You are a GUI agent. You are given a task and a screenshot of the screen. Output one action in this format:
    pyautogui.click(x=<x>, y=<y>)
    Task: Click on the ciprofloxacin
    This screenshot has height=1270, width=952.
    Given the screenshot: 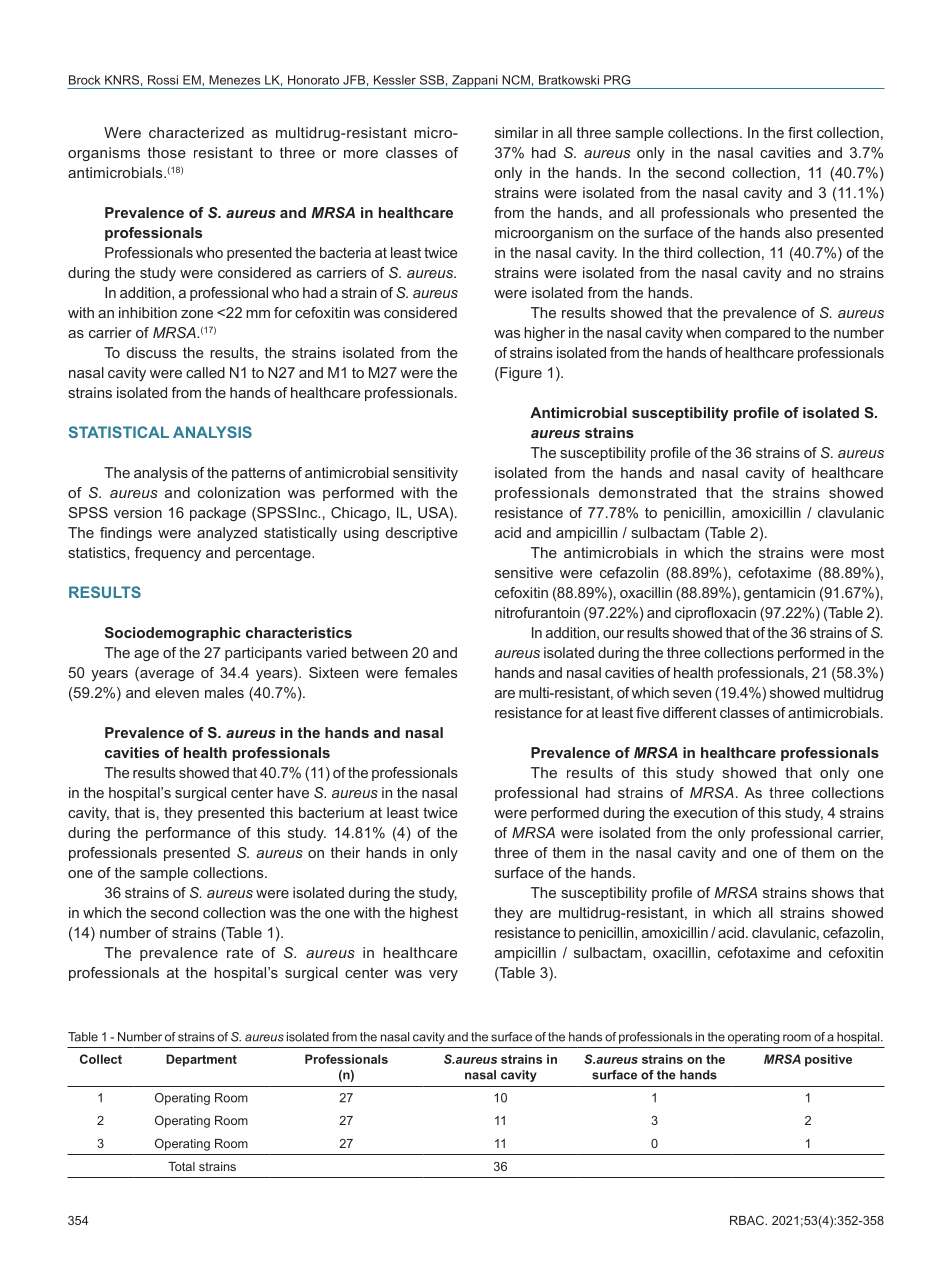 What is the action you would take?
    pyautogui.click(x=715, y=614)
